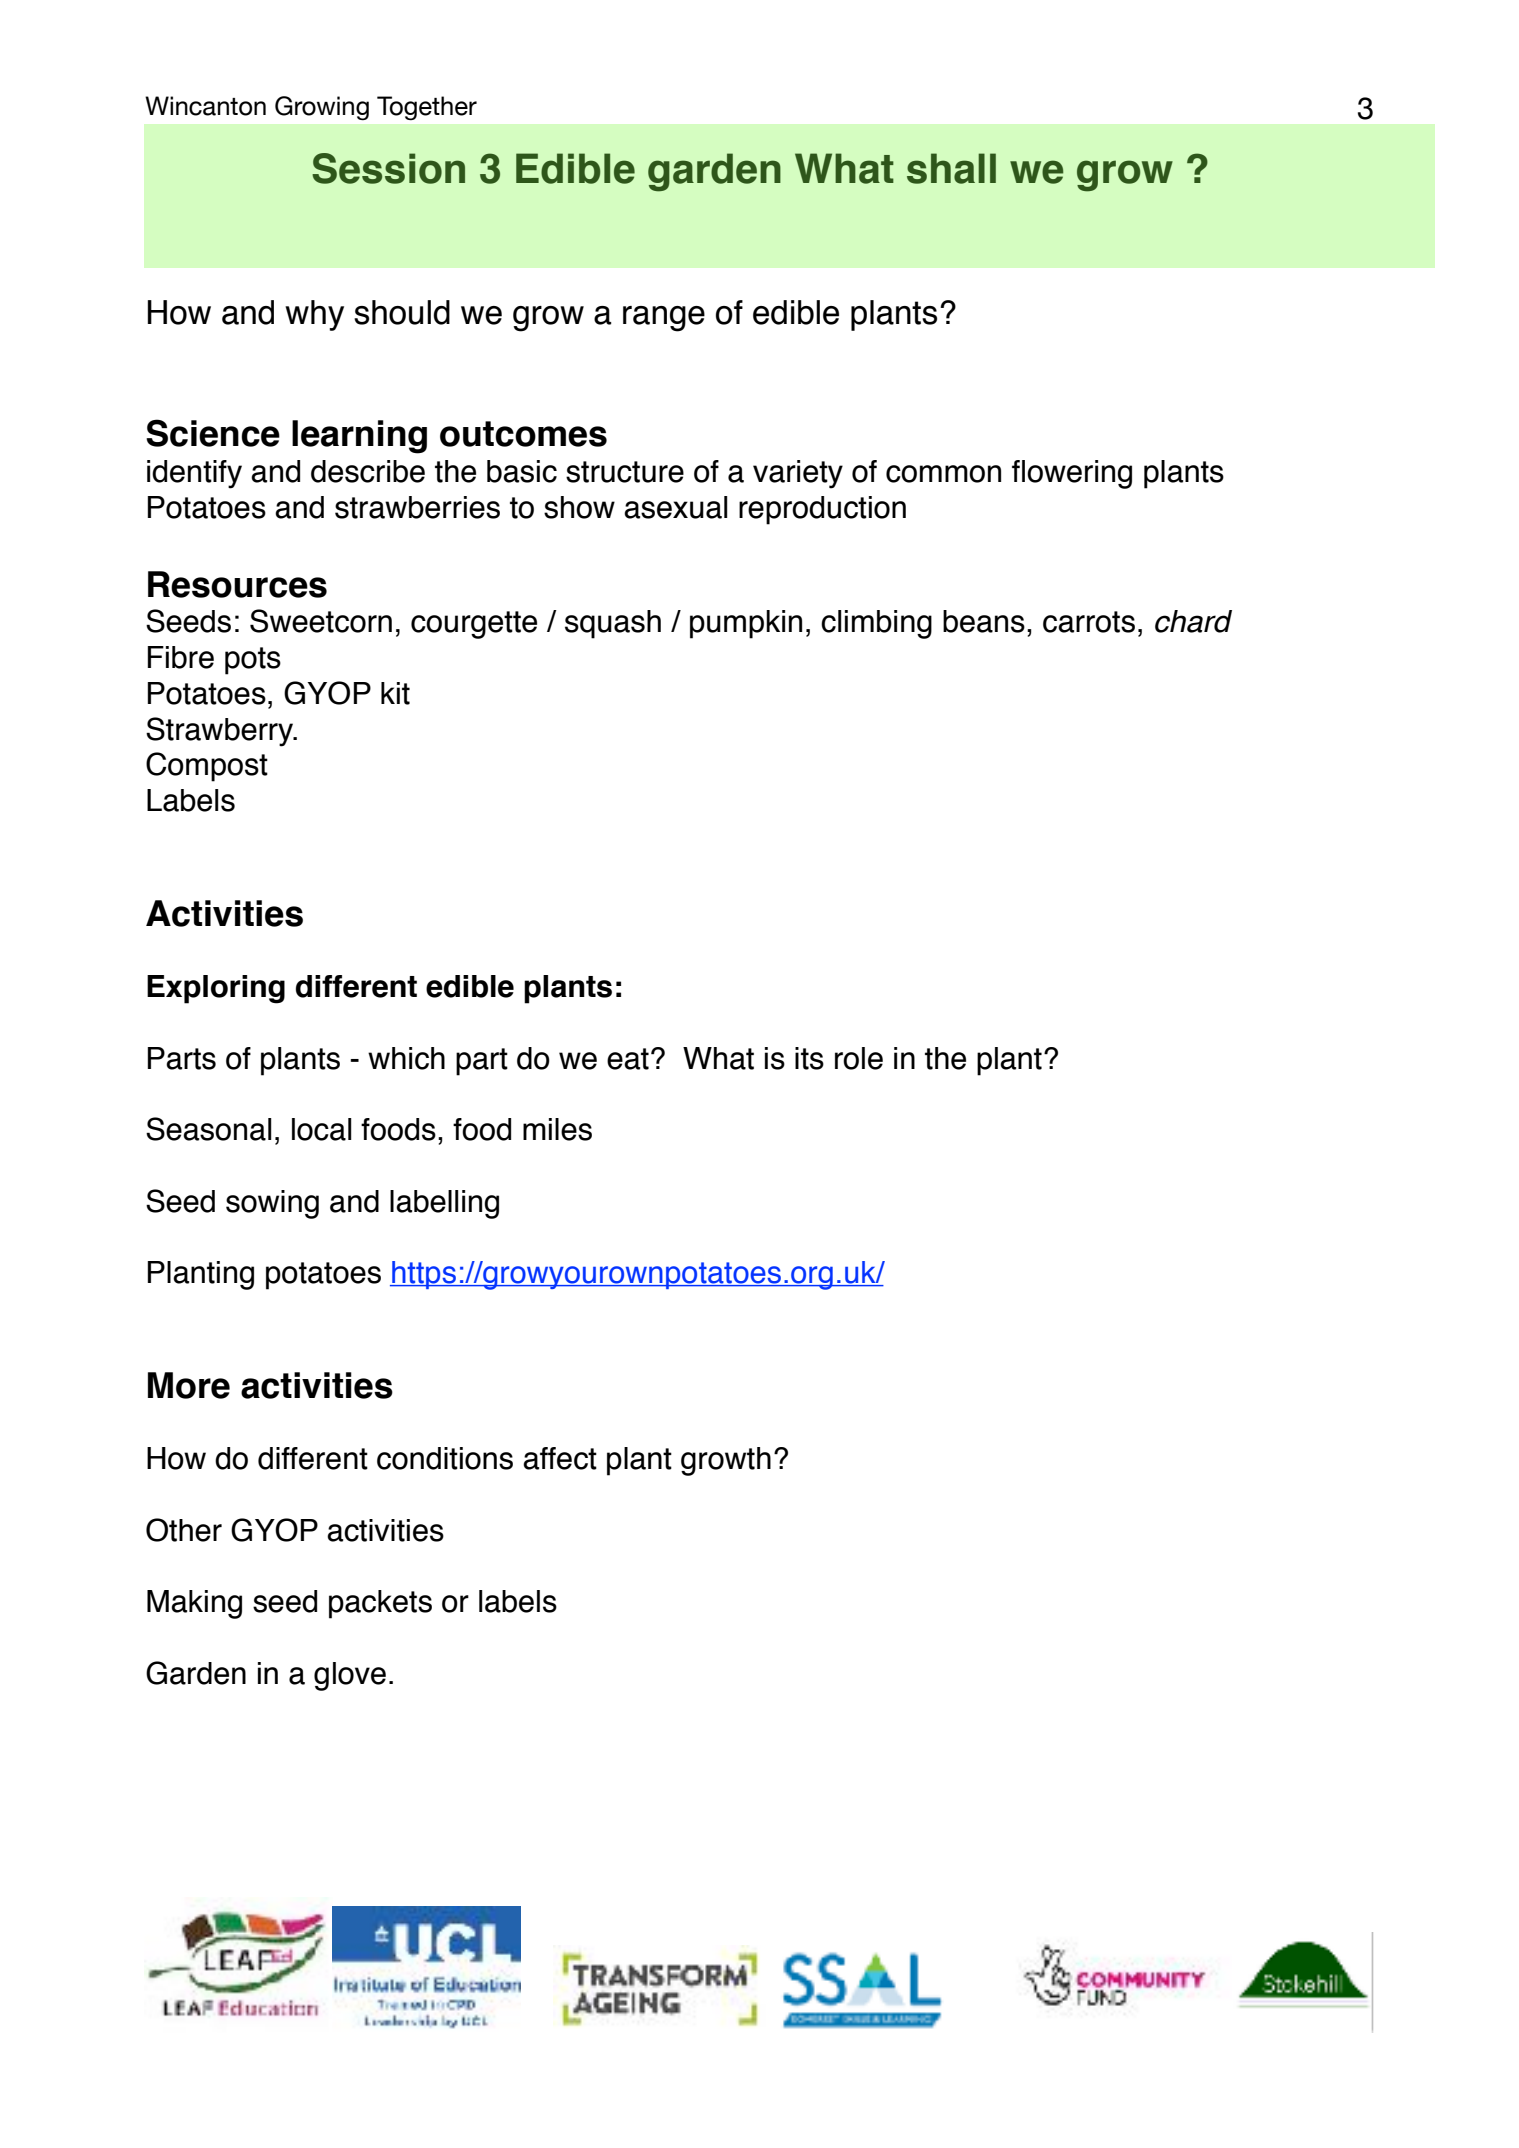  What do you see at coordinates (350, 1676) in the document?
I see `glove` at bounding box center [350, 1676].
